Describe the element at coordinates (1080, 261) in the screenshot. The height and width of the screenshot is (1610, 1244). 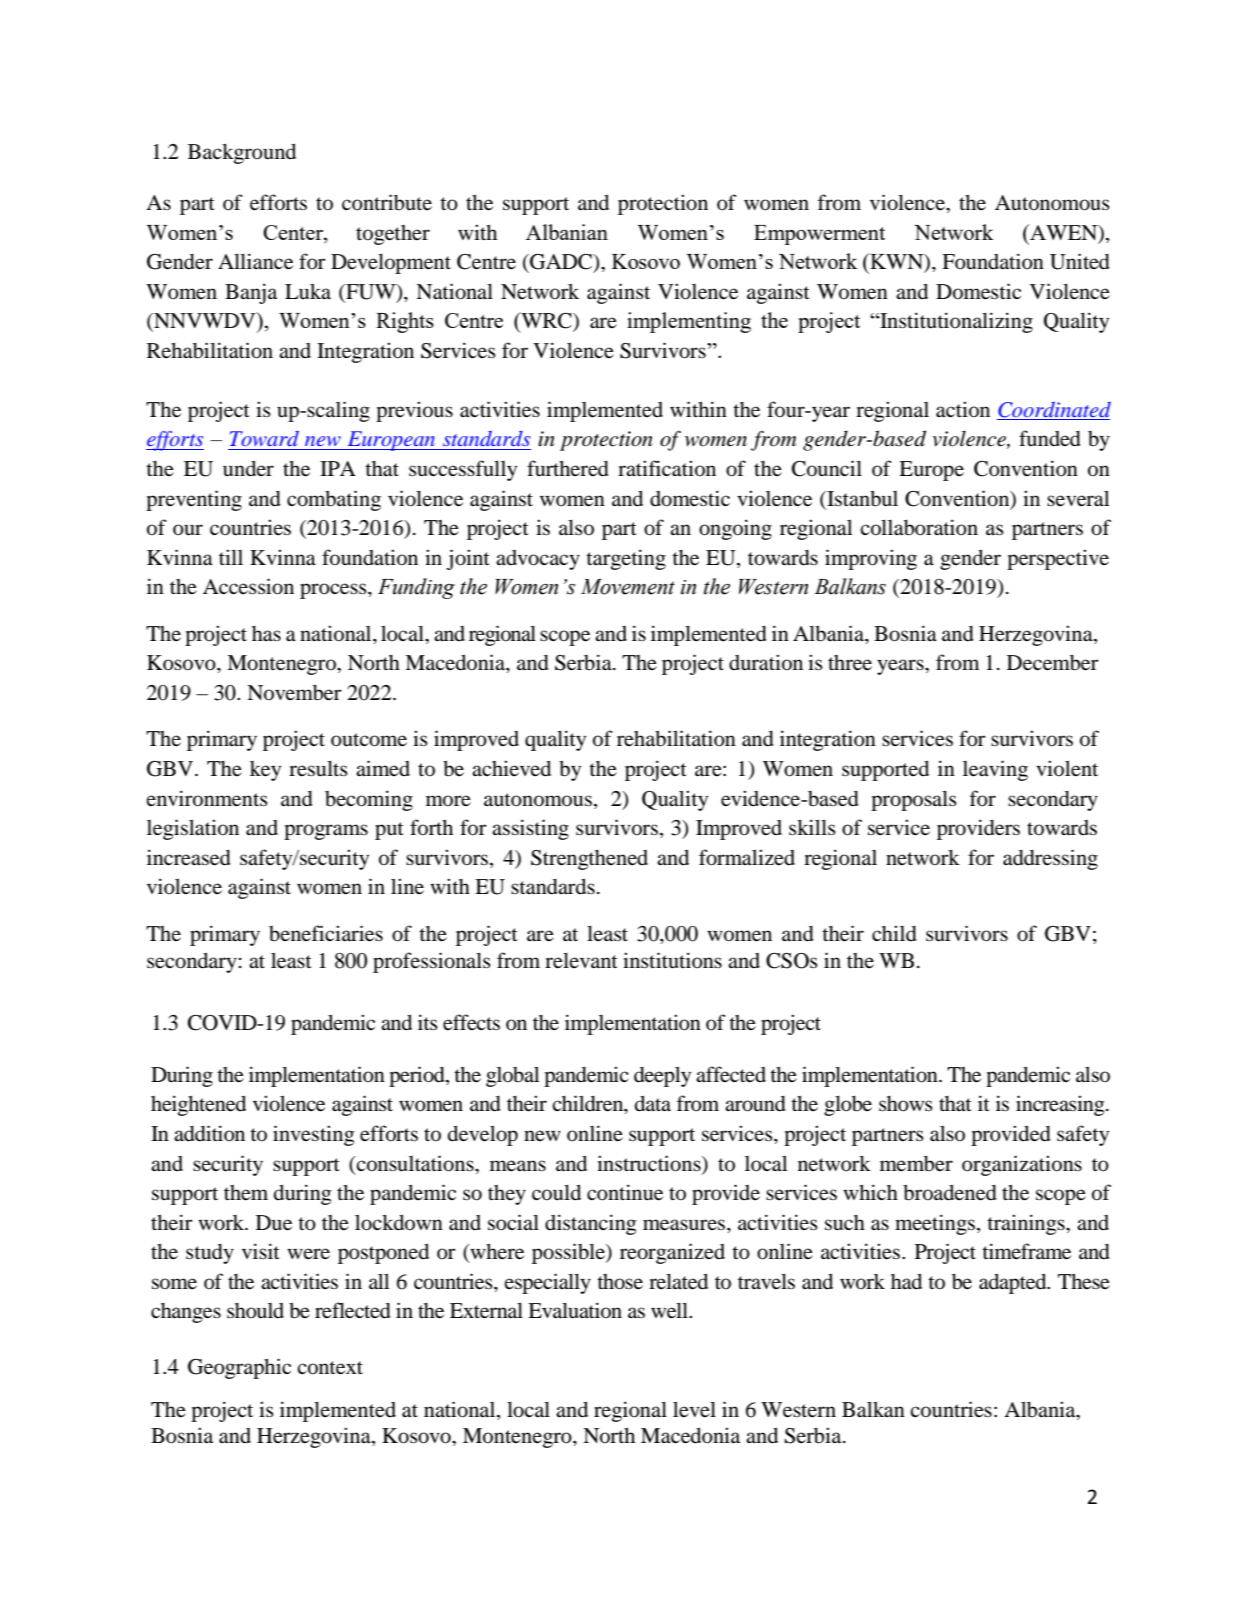
I see `United` at that location.
